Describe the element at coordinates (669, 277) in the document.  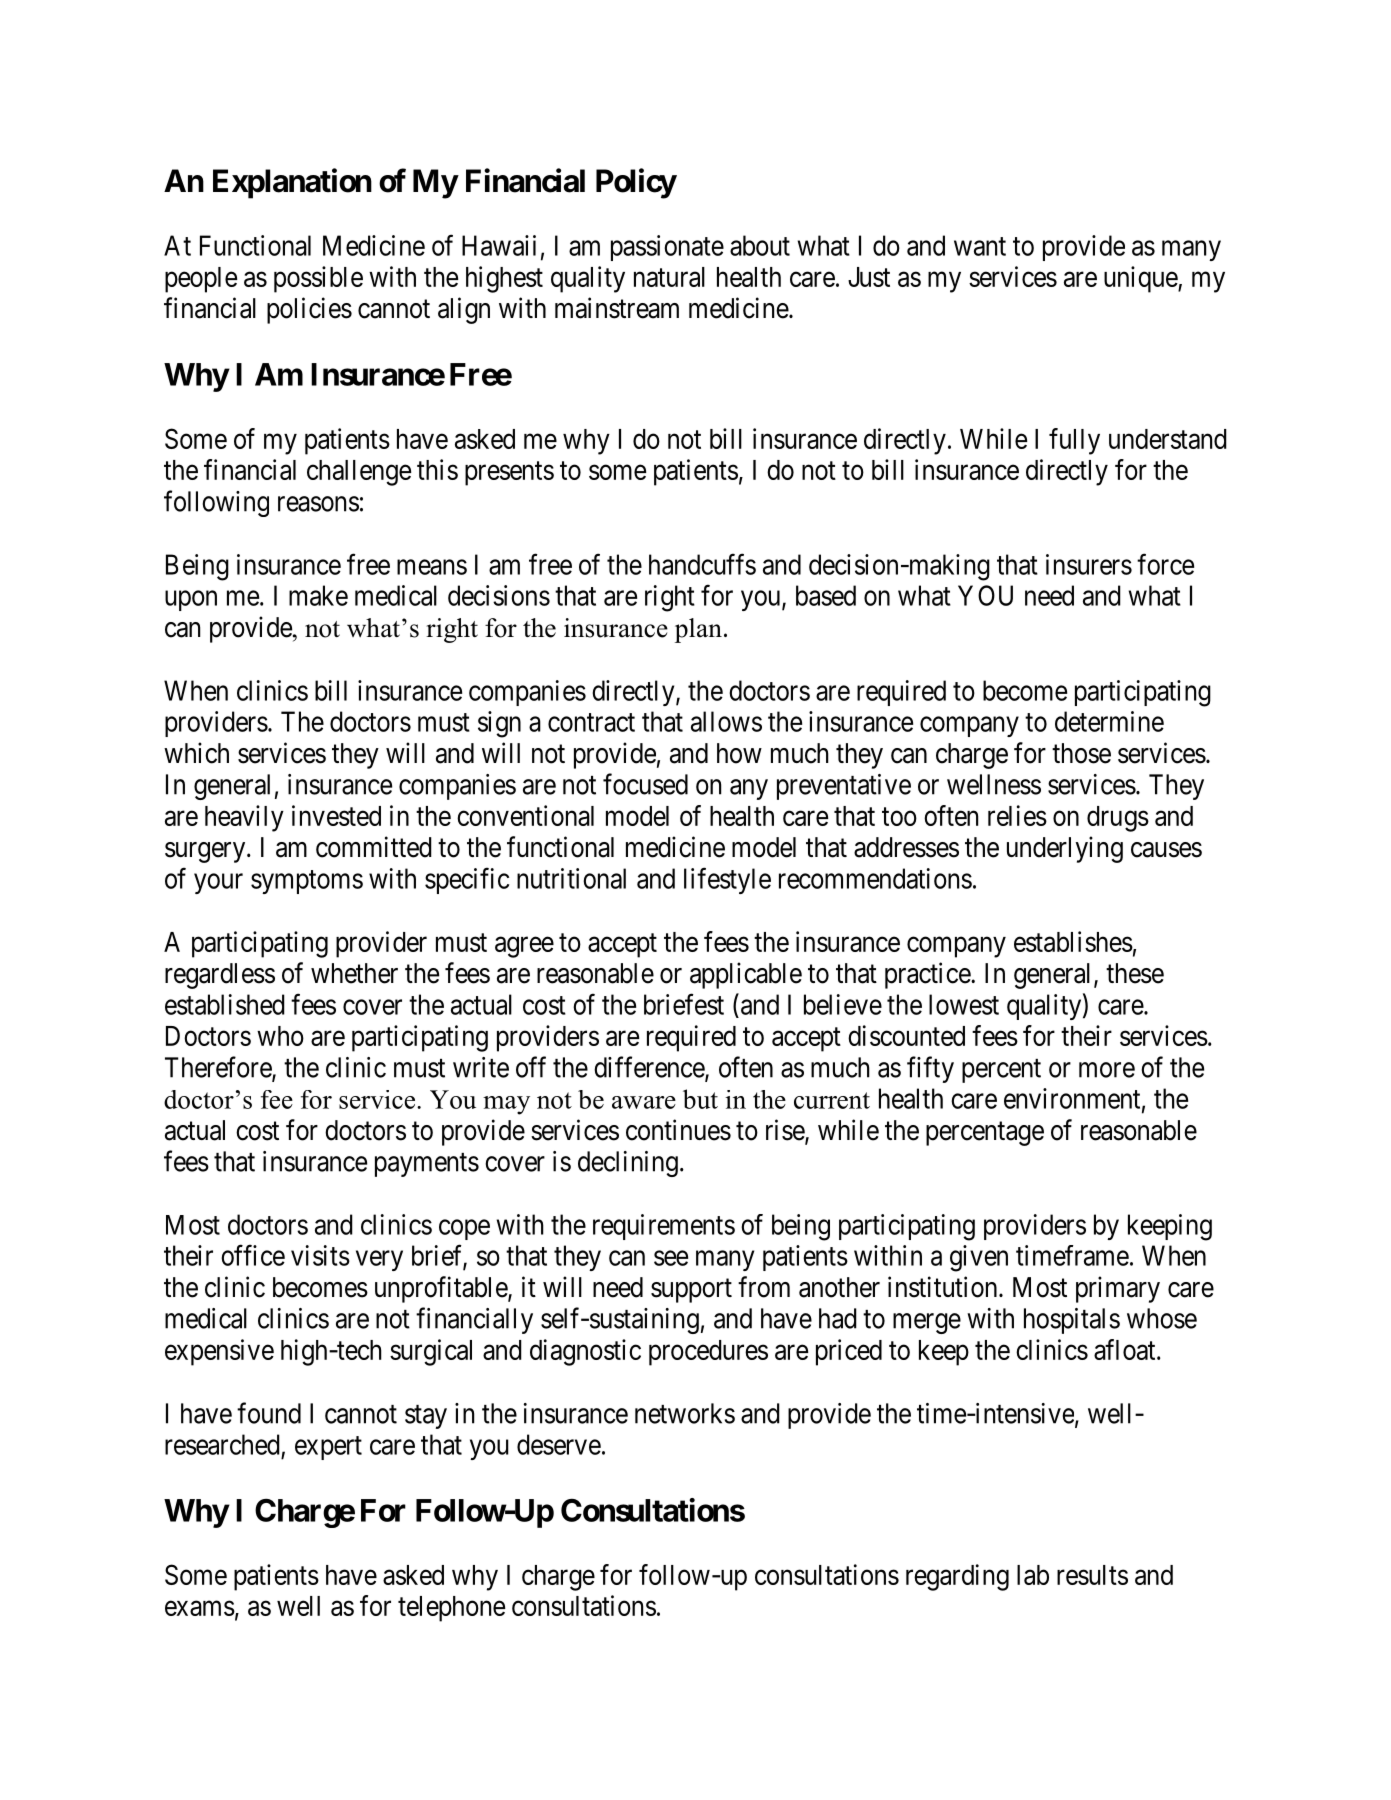
I see `natural` at that location.
